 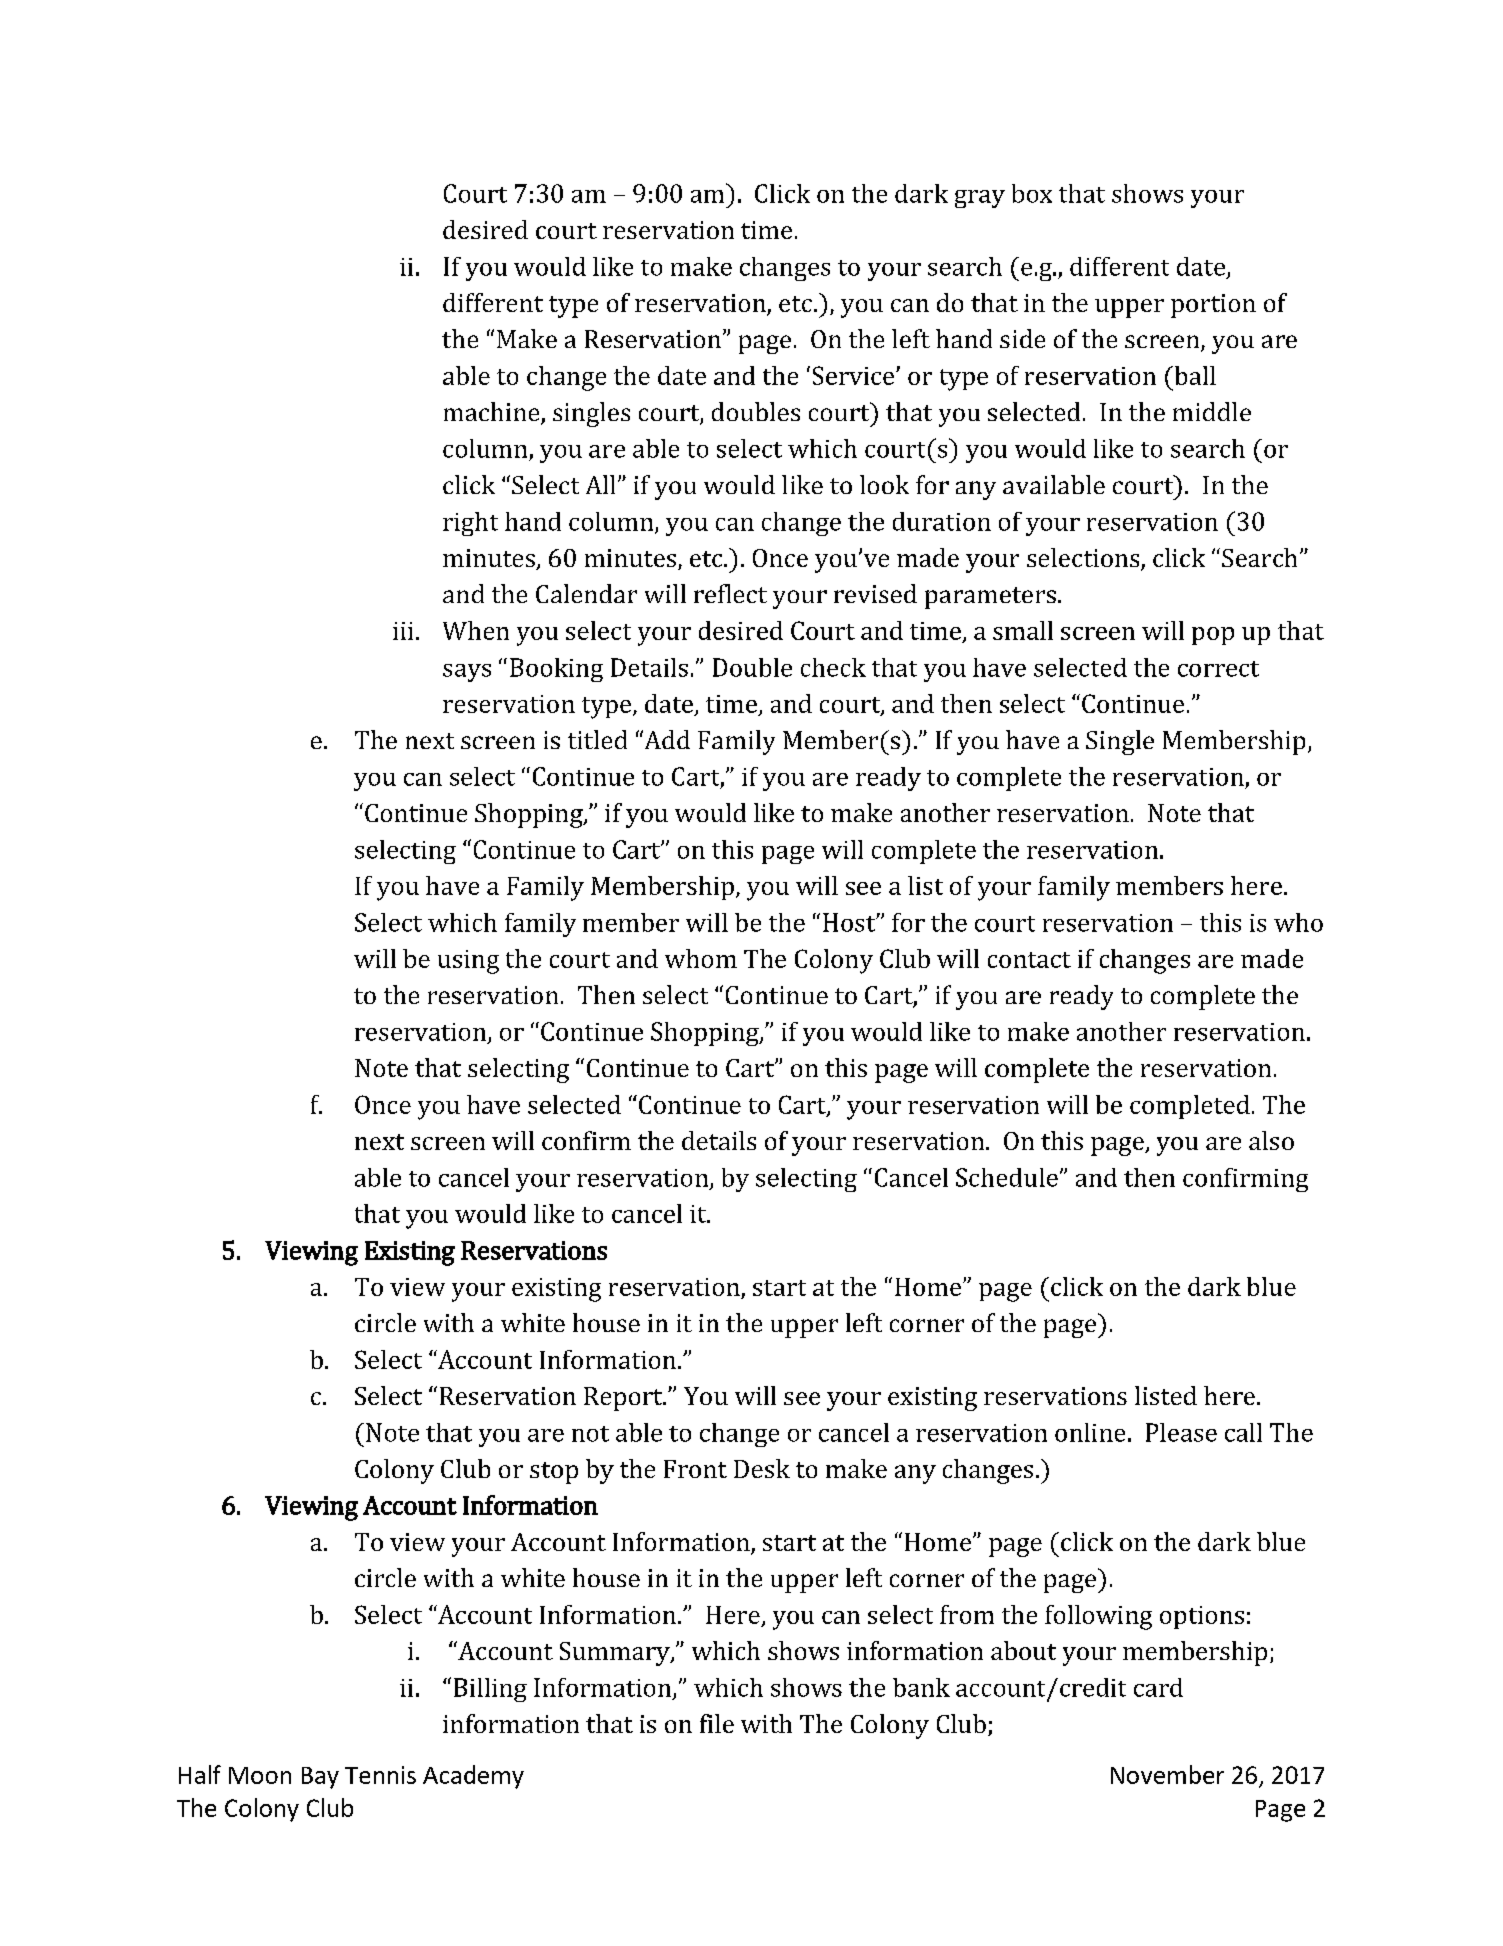 I want to click on correct, so click(x=1218, y=669).
